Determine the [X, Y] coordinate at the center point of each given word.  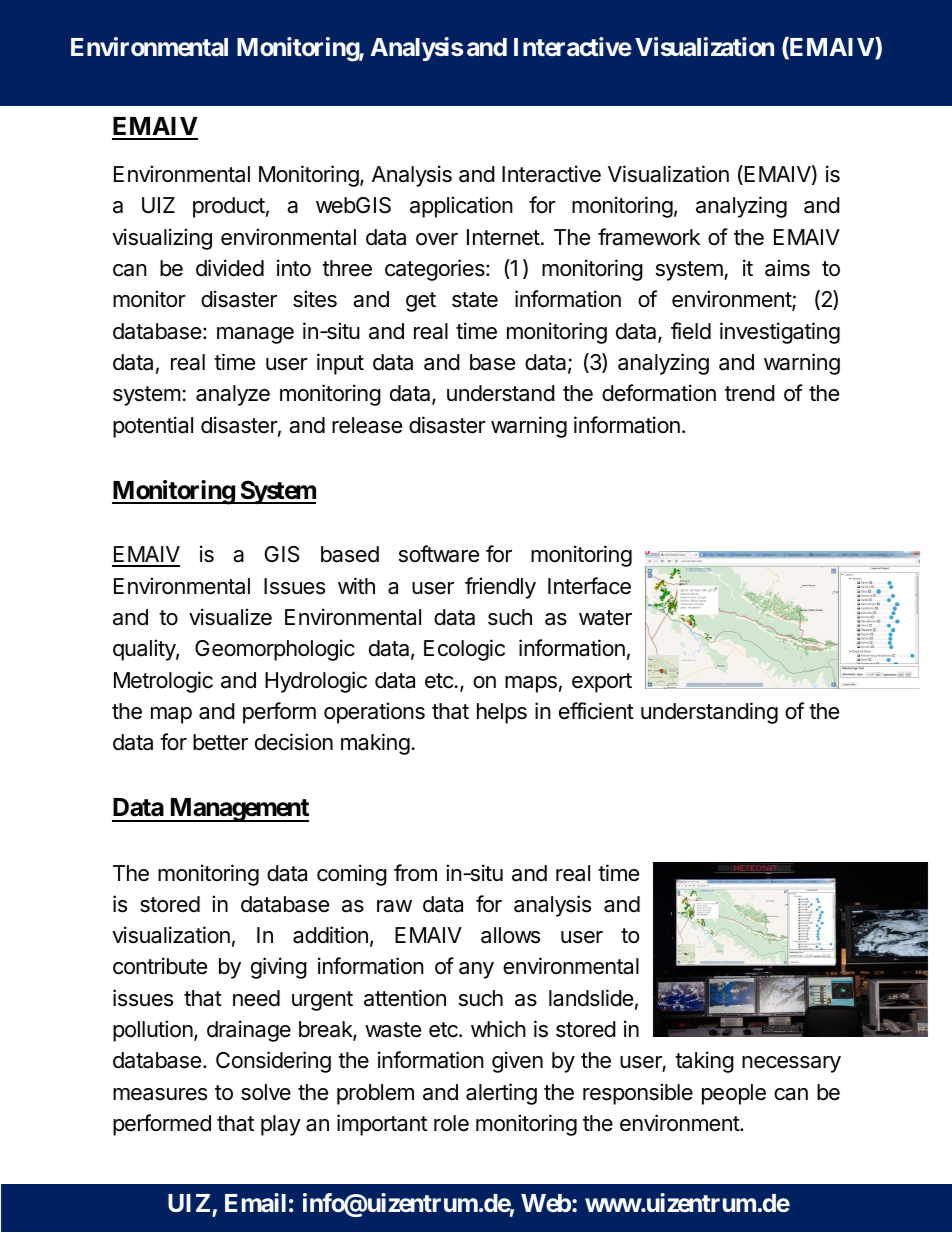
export [602, 683]
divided [230, 268]
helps [502, 713]
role [451, 1123]
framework [649, 237]
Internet [503, 237]
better [220, 742]
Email [255, 1202]
